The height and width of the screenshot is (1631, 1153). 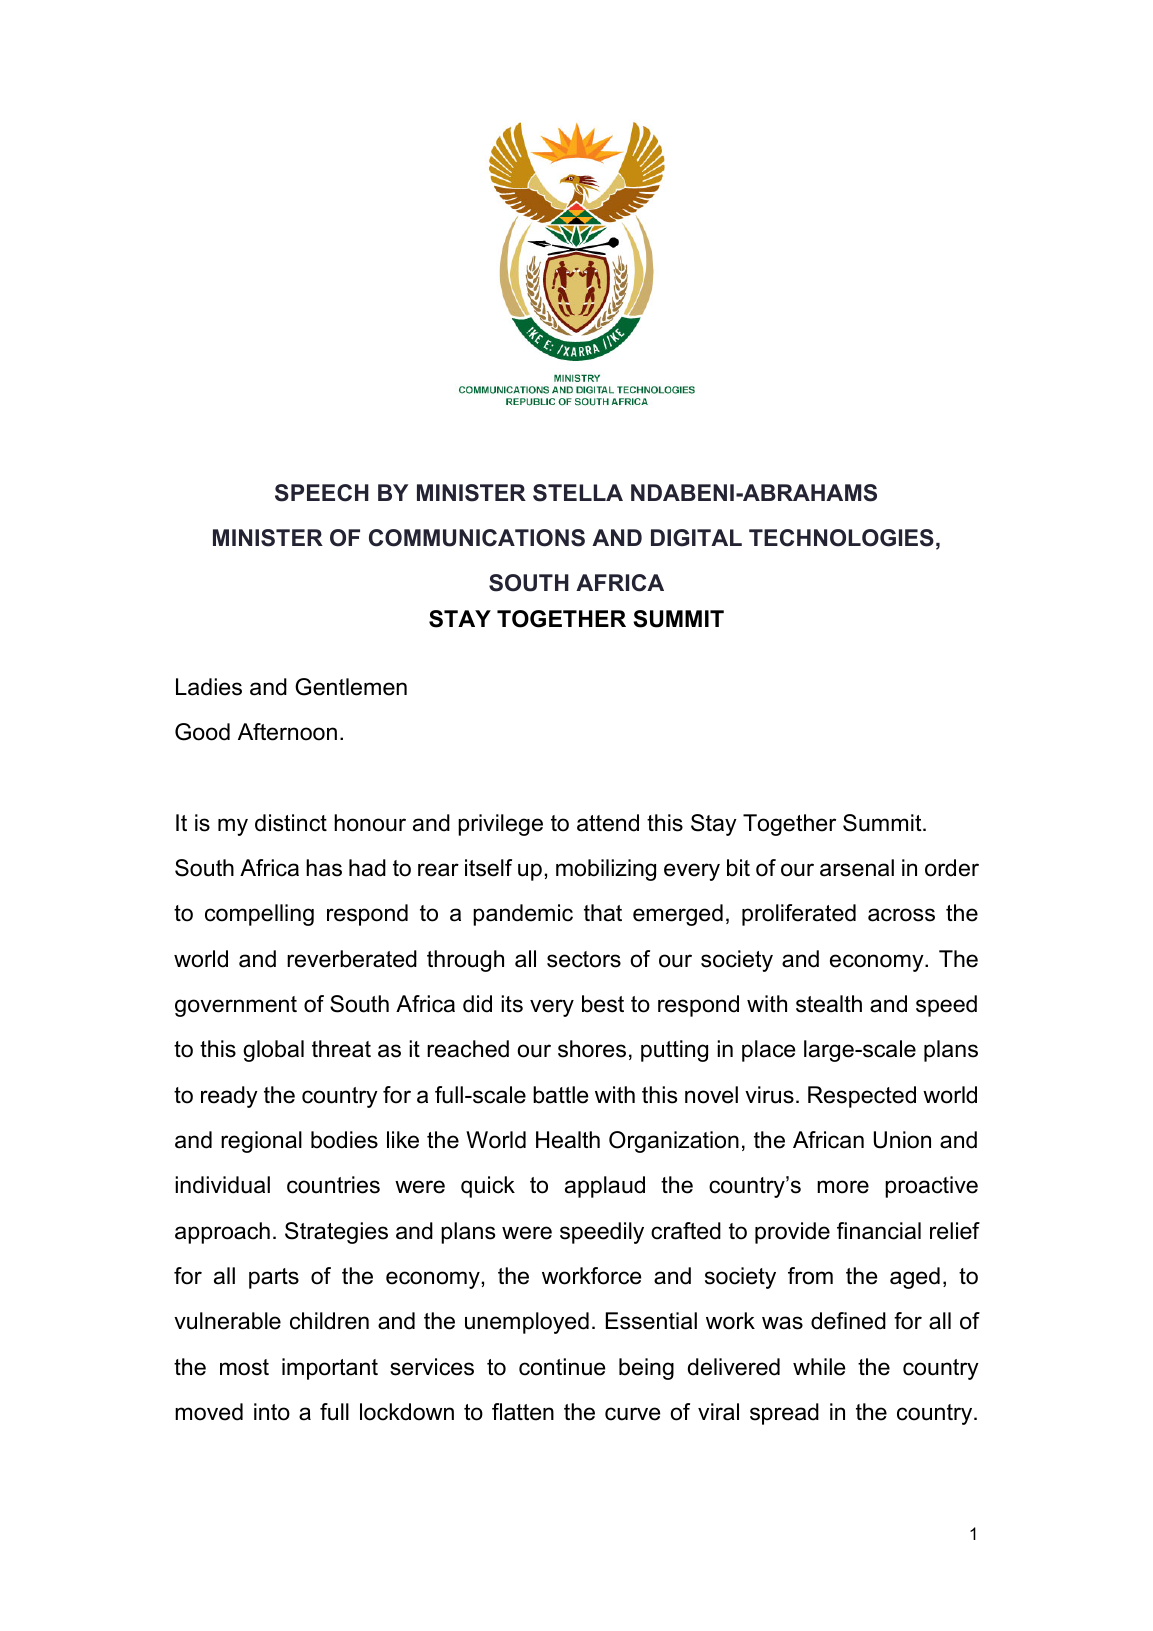 What do you see at coordinates (819, 1367) in the screenshot?
I see `while` at bounding box center [819, 1367].
